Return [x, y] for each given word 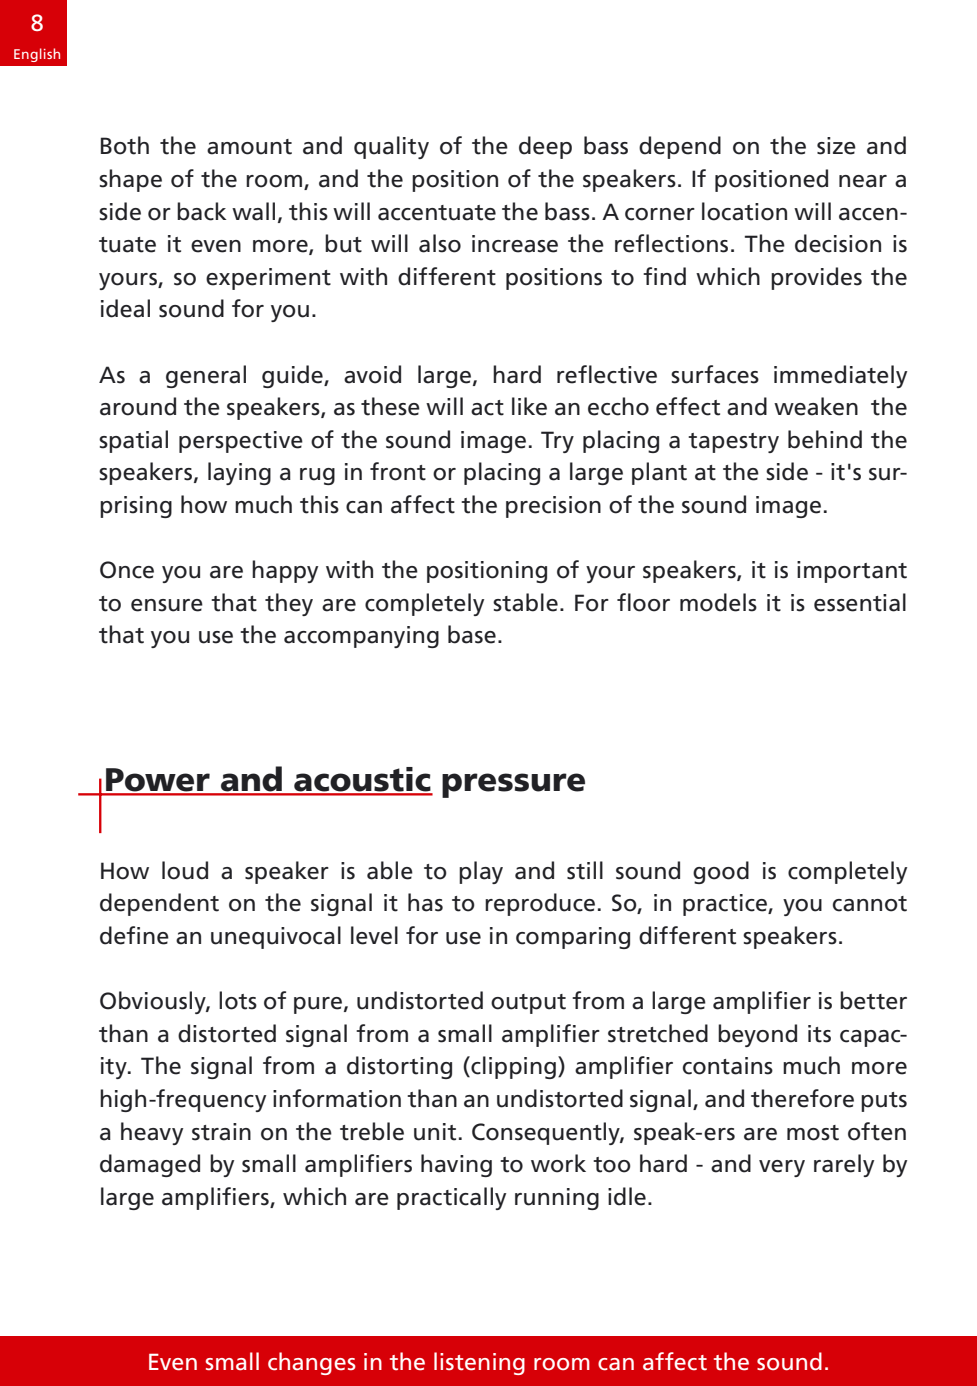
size [836, 146]
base [472, 634]
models [718, 602]
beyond [757, 1035]
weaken [816, 406]
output [528, 1004]
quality [391, 147]
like [529, 406]
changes [312, 1363]
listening [479, 1363]
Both [125, 145]
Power [158, 781]
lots [238, 1000]
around [138, 406]
